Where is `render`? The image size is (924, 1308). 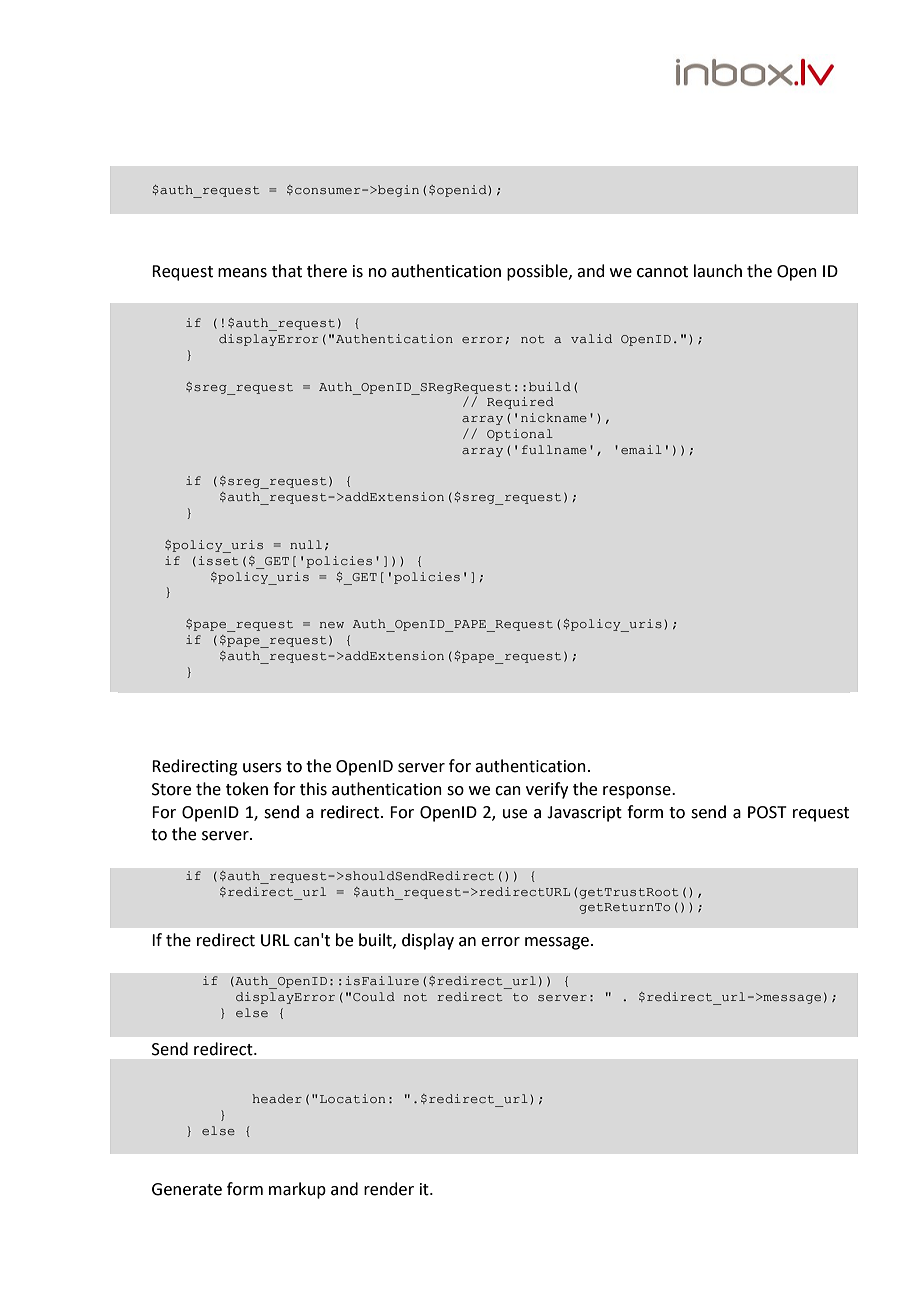
render is located at coordinates (389, 1189).
